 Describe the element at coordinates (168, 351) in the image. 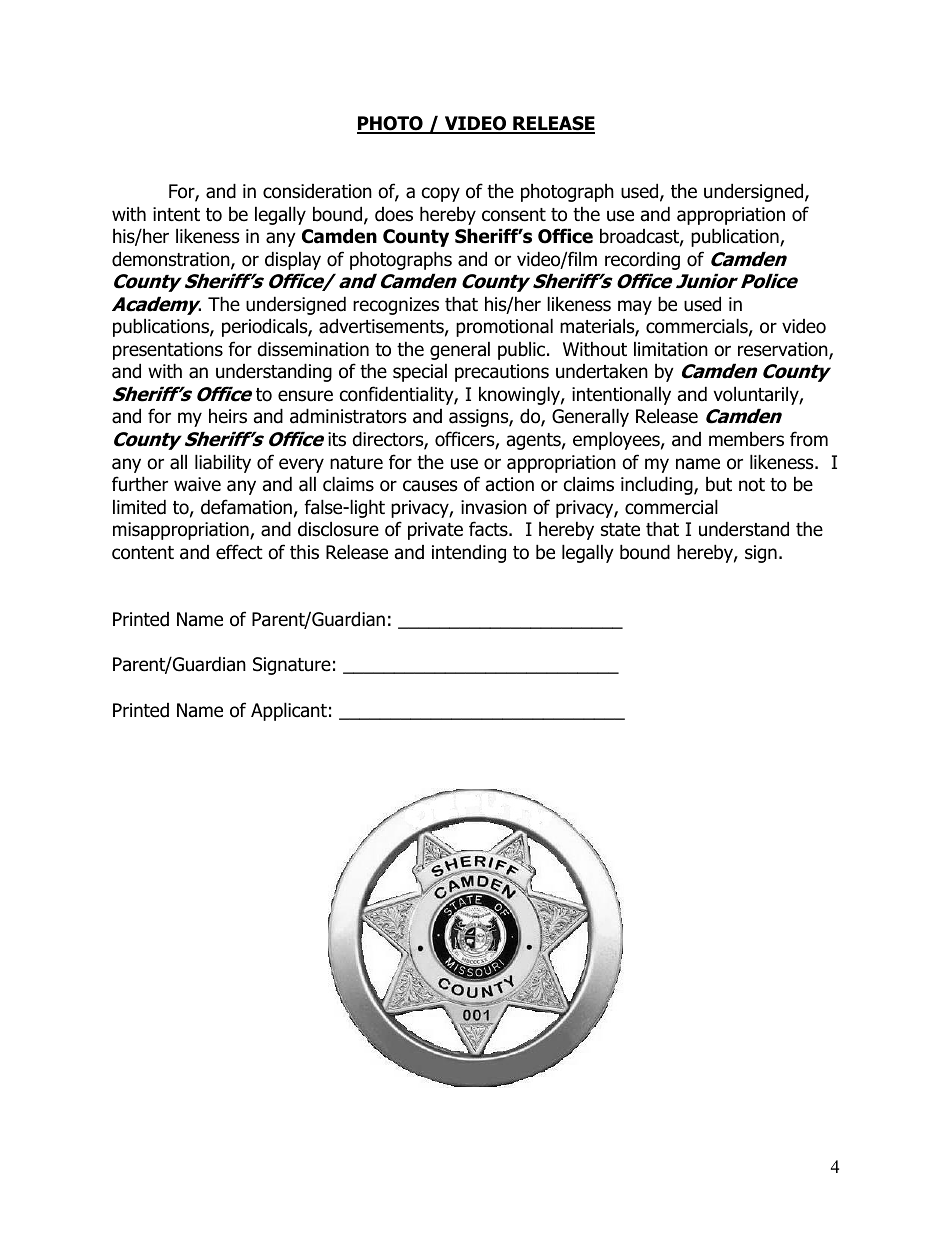

I see `presentations` at that location.
